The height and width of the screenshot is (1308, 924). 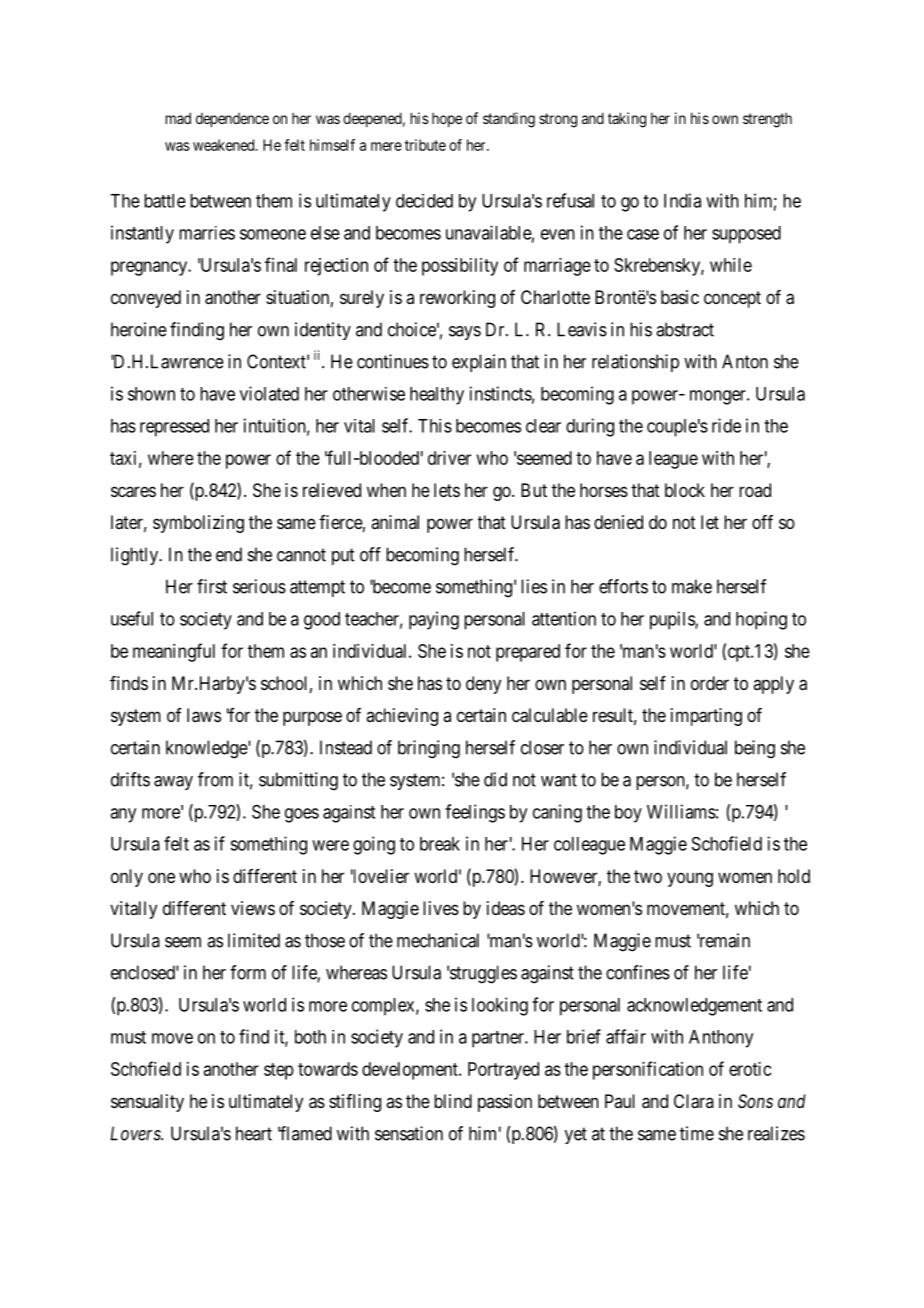 I want to click on weakened, so click(x=225, y=145).
